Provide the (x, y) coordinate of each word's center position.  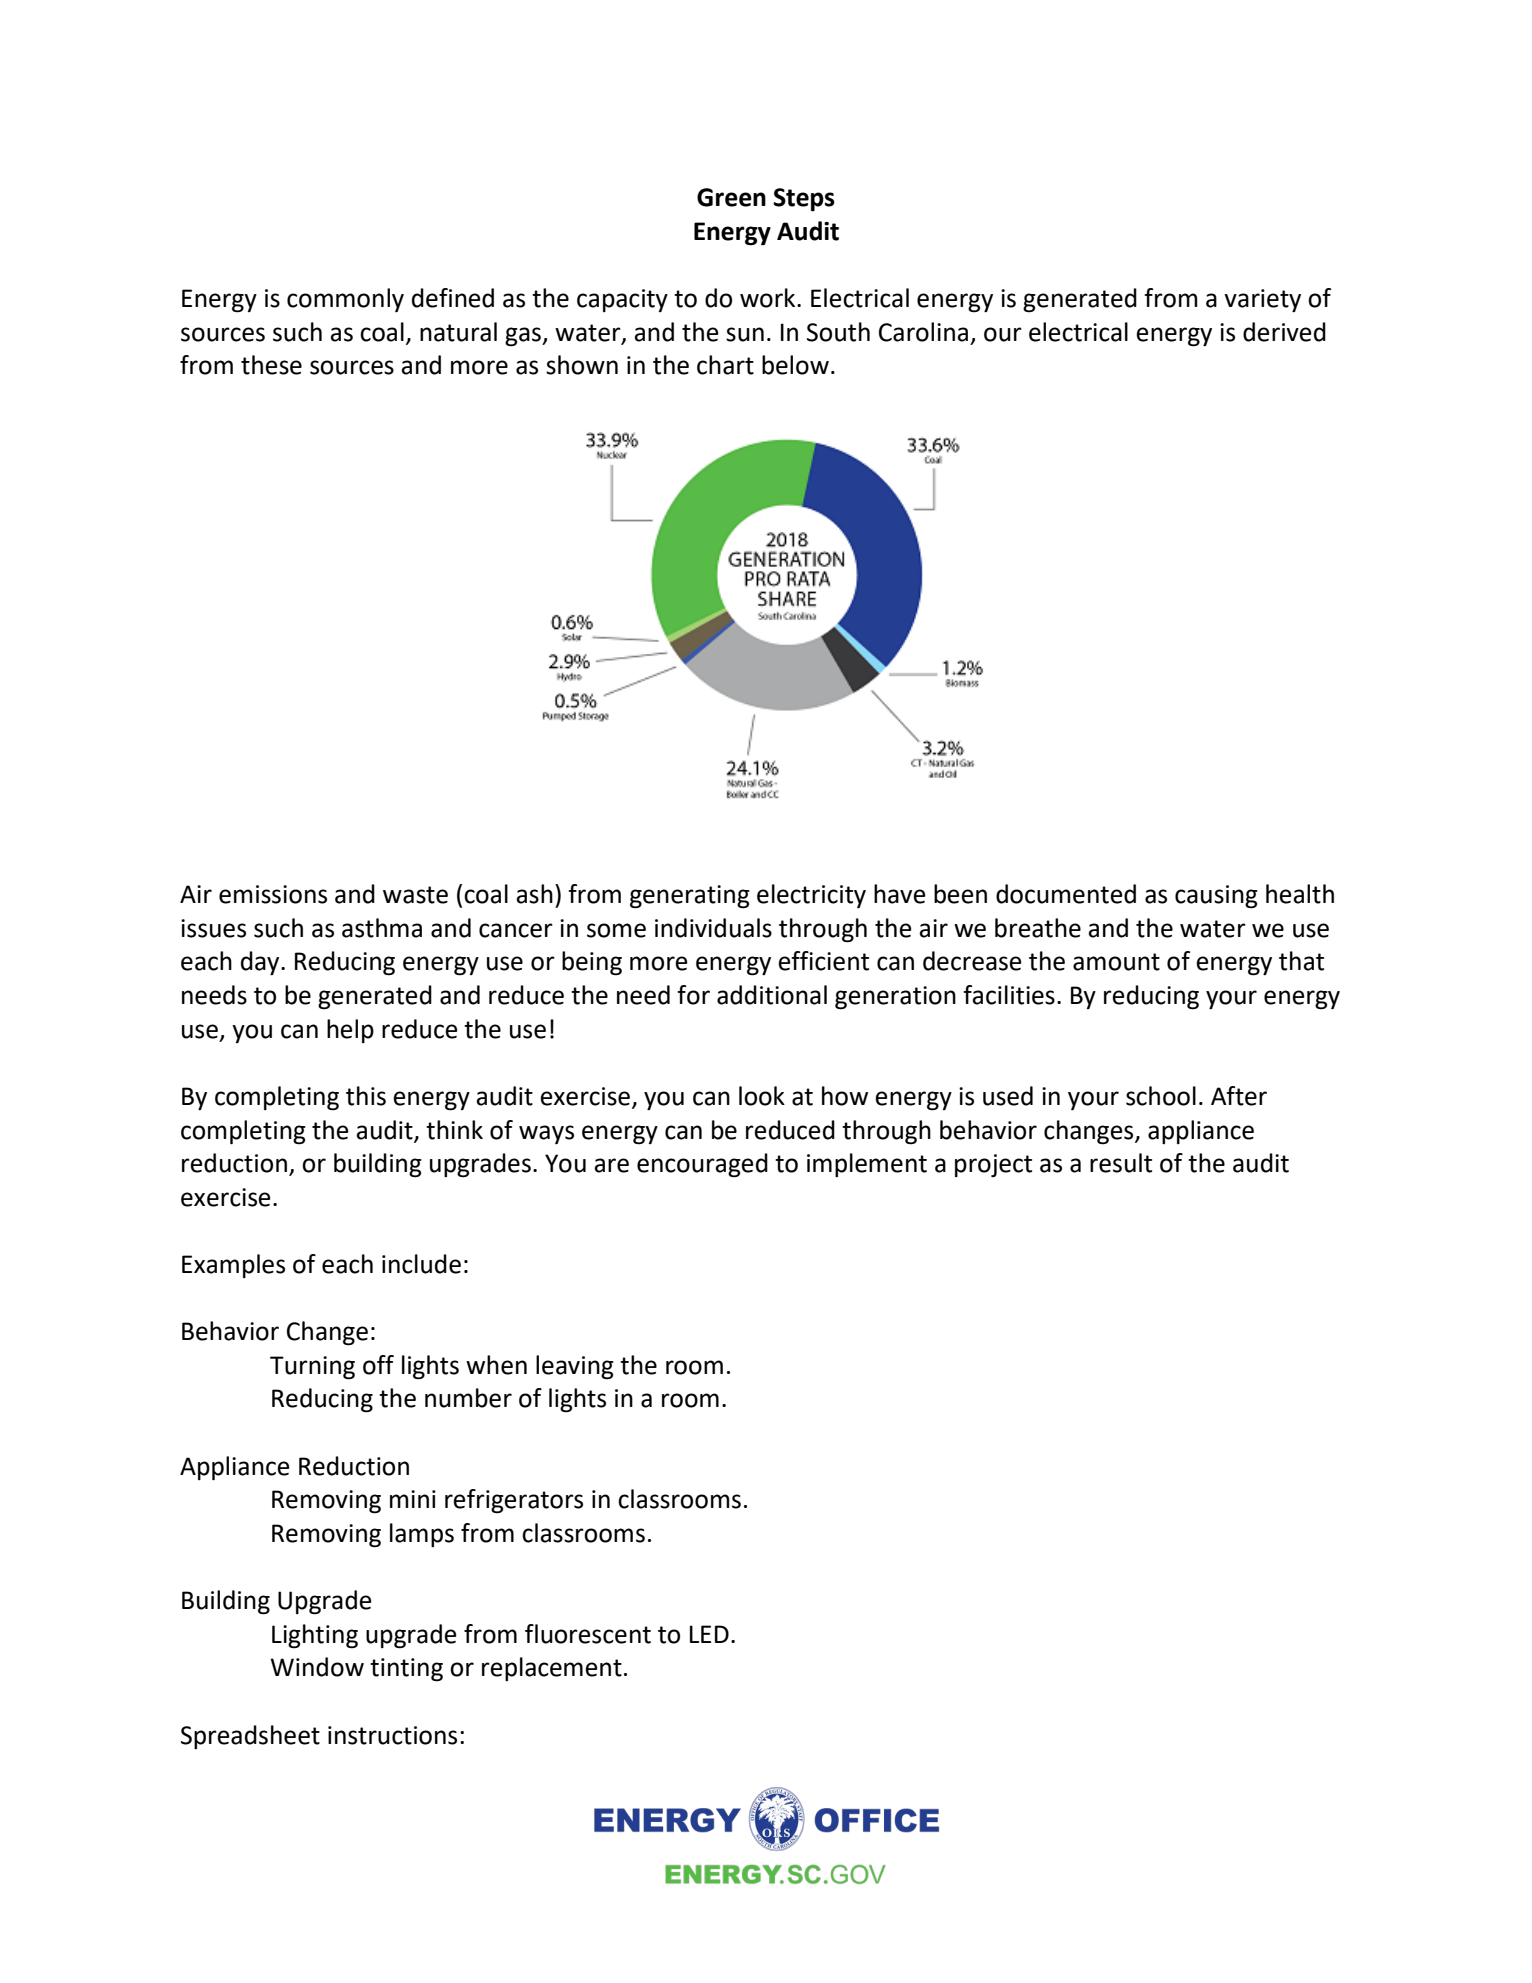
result (1121, 1163)
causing (1216, 897)
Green (731, 197)
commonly (345, 300)
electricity (811, 896)
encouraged (702, 1165)
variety (1262, 300)
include (421, 1264)
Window (317, 1667)
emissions (273, 894)
